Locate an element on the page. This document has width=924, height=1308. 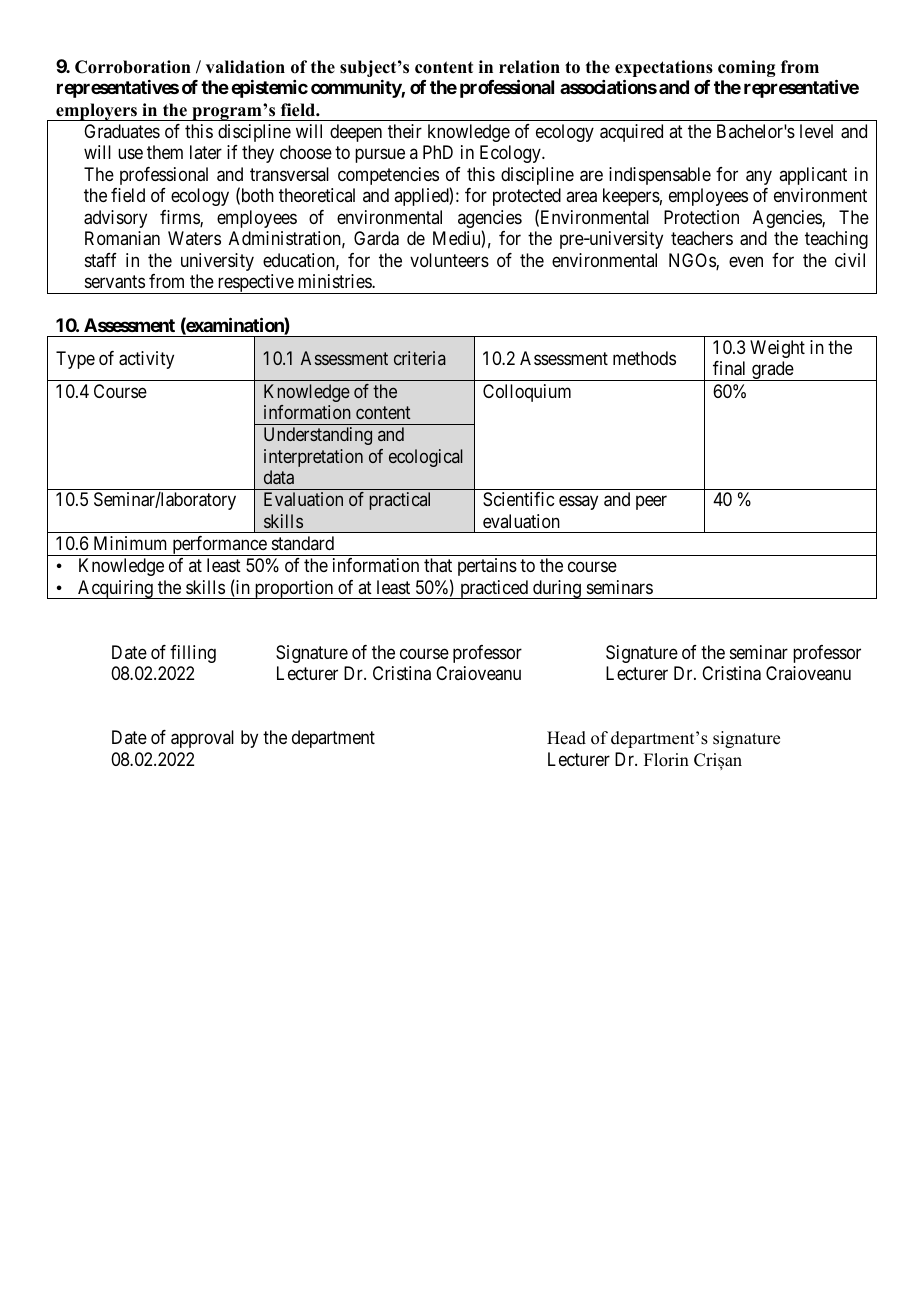
Corroboration is located at coordinates (133, 67).
